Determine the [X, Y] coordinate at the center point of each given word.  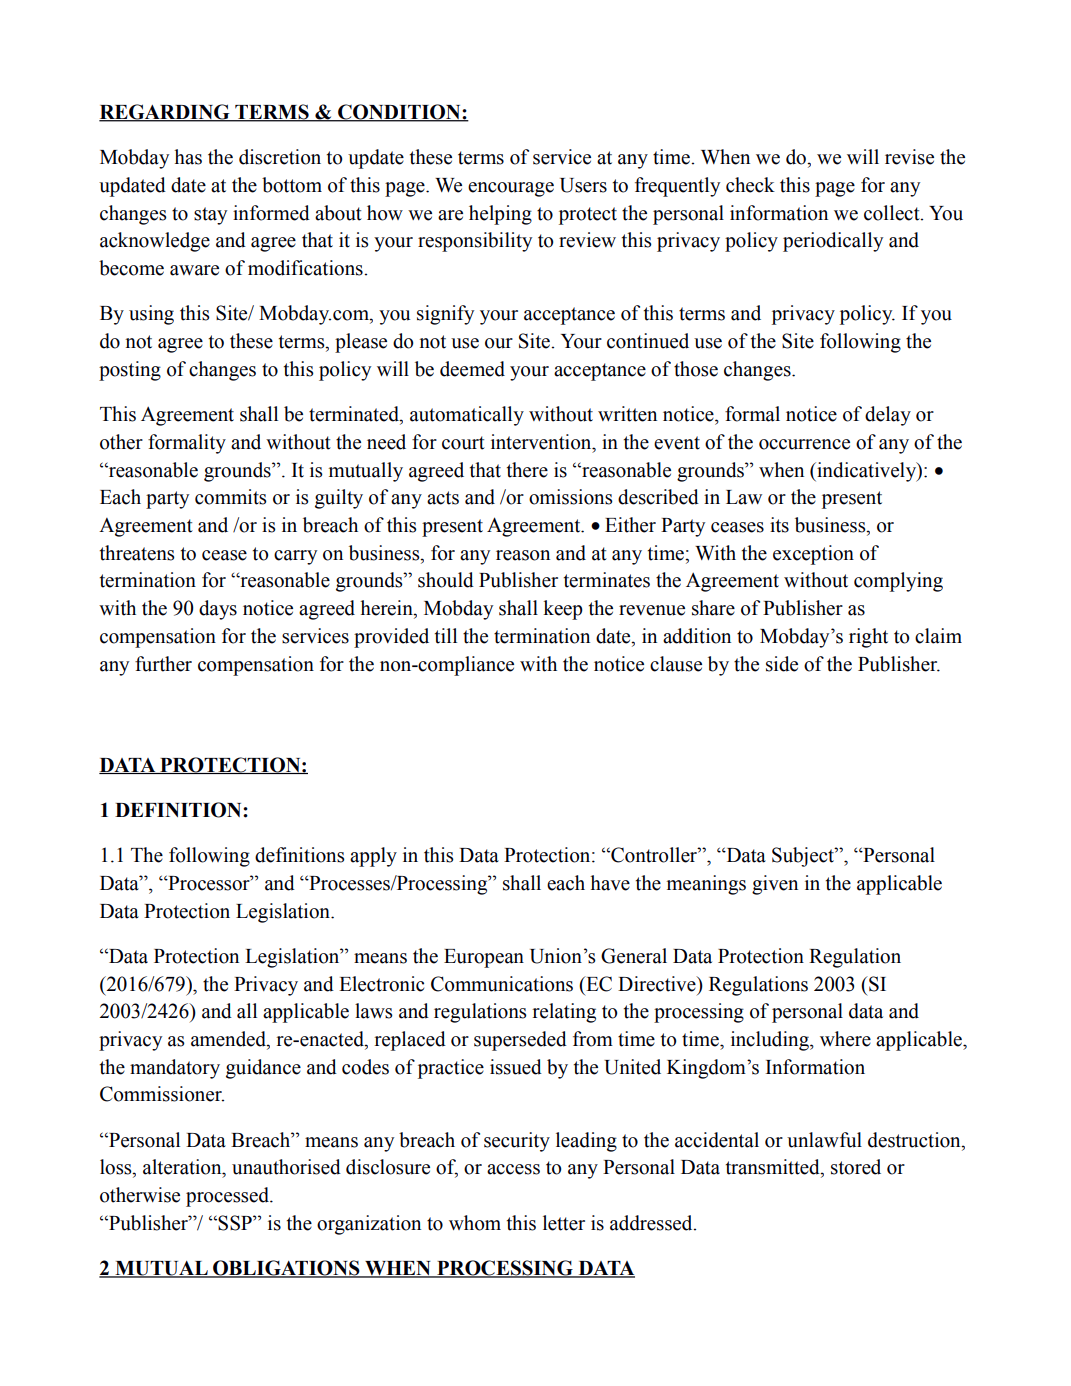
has [188, 157]
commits [231, 497]
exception [813, 555]
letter [564, 1223]
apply [373, 857]
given [775, 885]
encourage [511, 189]
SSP [236, 1223]
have [610, 883]
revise [909, 157]
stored [856, 1167]
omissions [571, 497]
